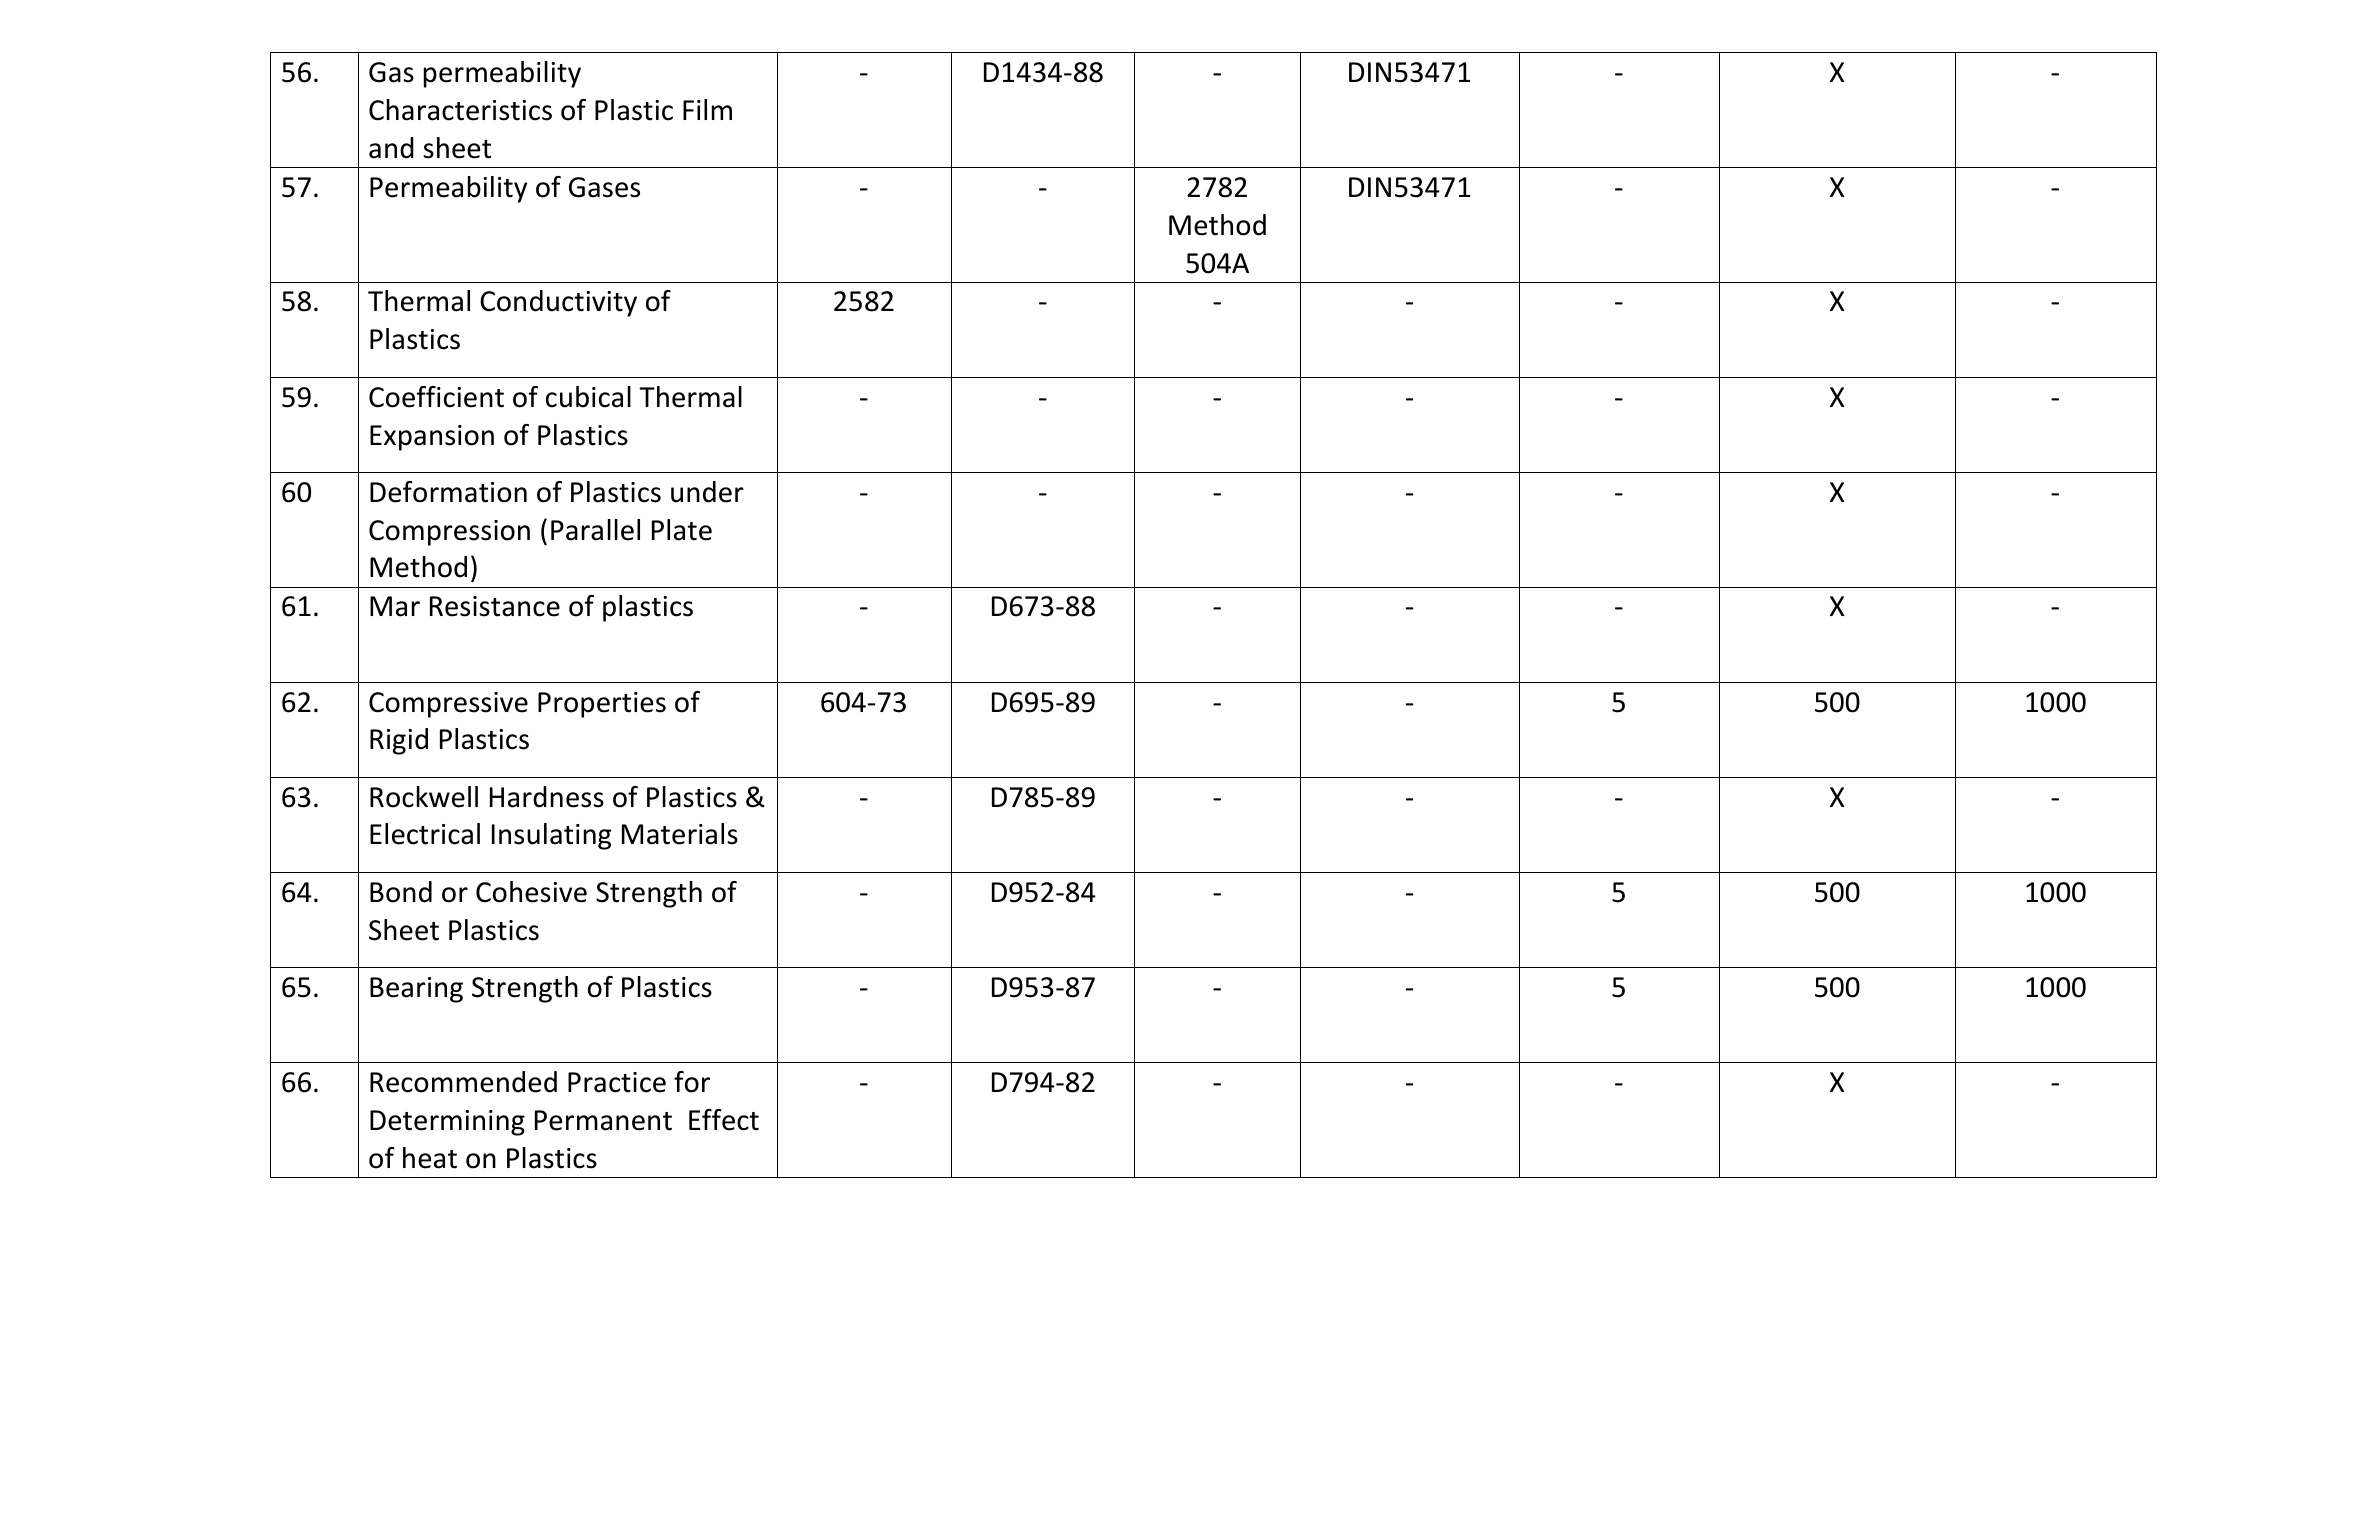 This screenshot has height=1536, width=2374. What do you see at coordinates (447, 1123) in the screenshot?
I see `Determining` at bounding box center [447, 1123].
